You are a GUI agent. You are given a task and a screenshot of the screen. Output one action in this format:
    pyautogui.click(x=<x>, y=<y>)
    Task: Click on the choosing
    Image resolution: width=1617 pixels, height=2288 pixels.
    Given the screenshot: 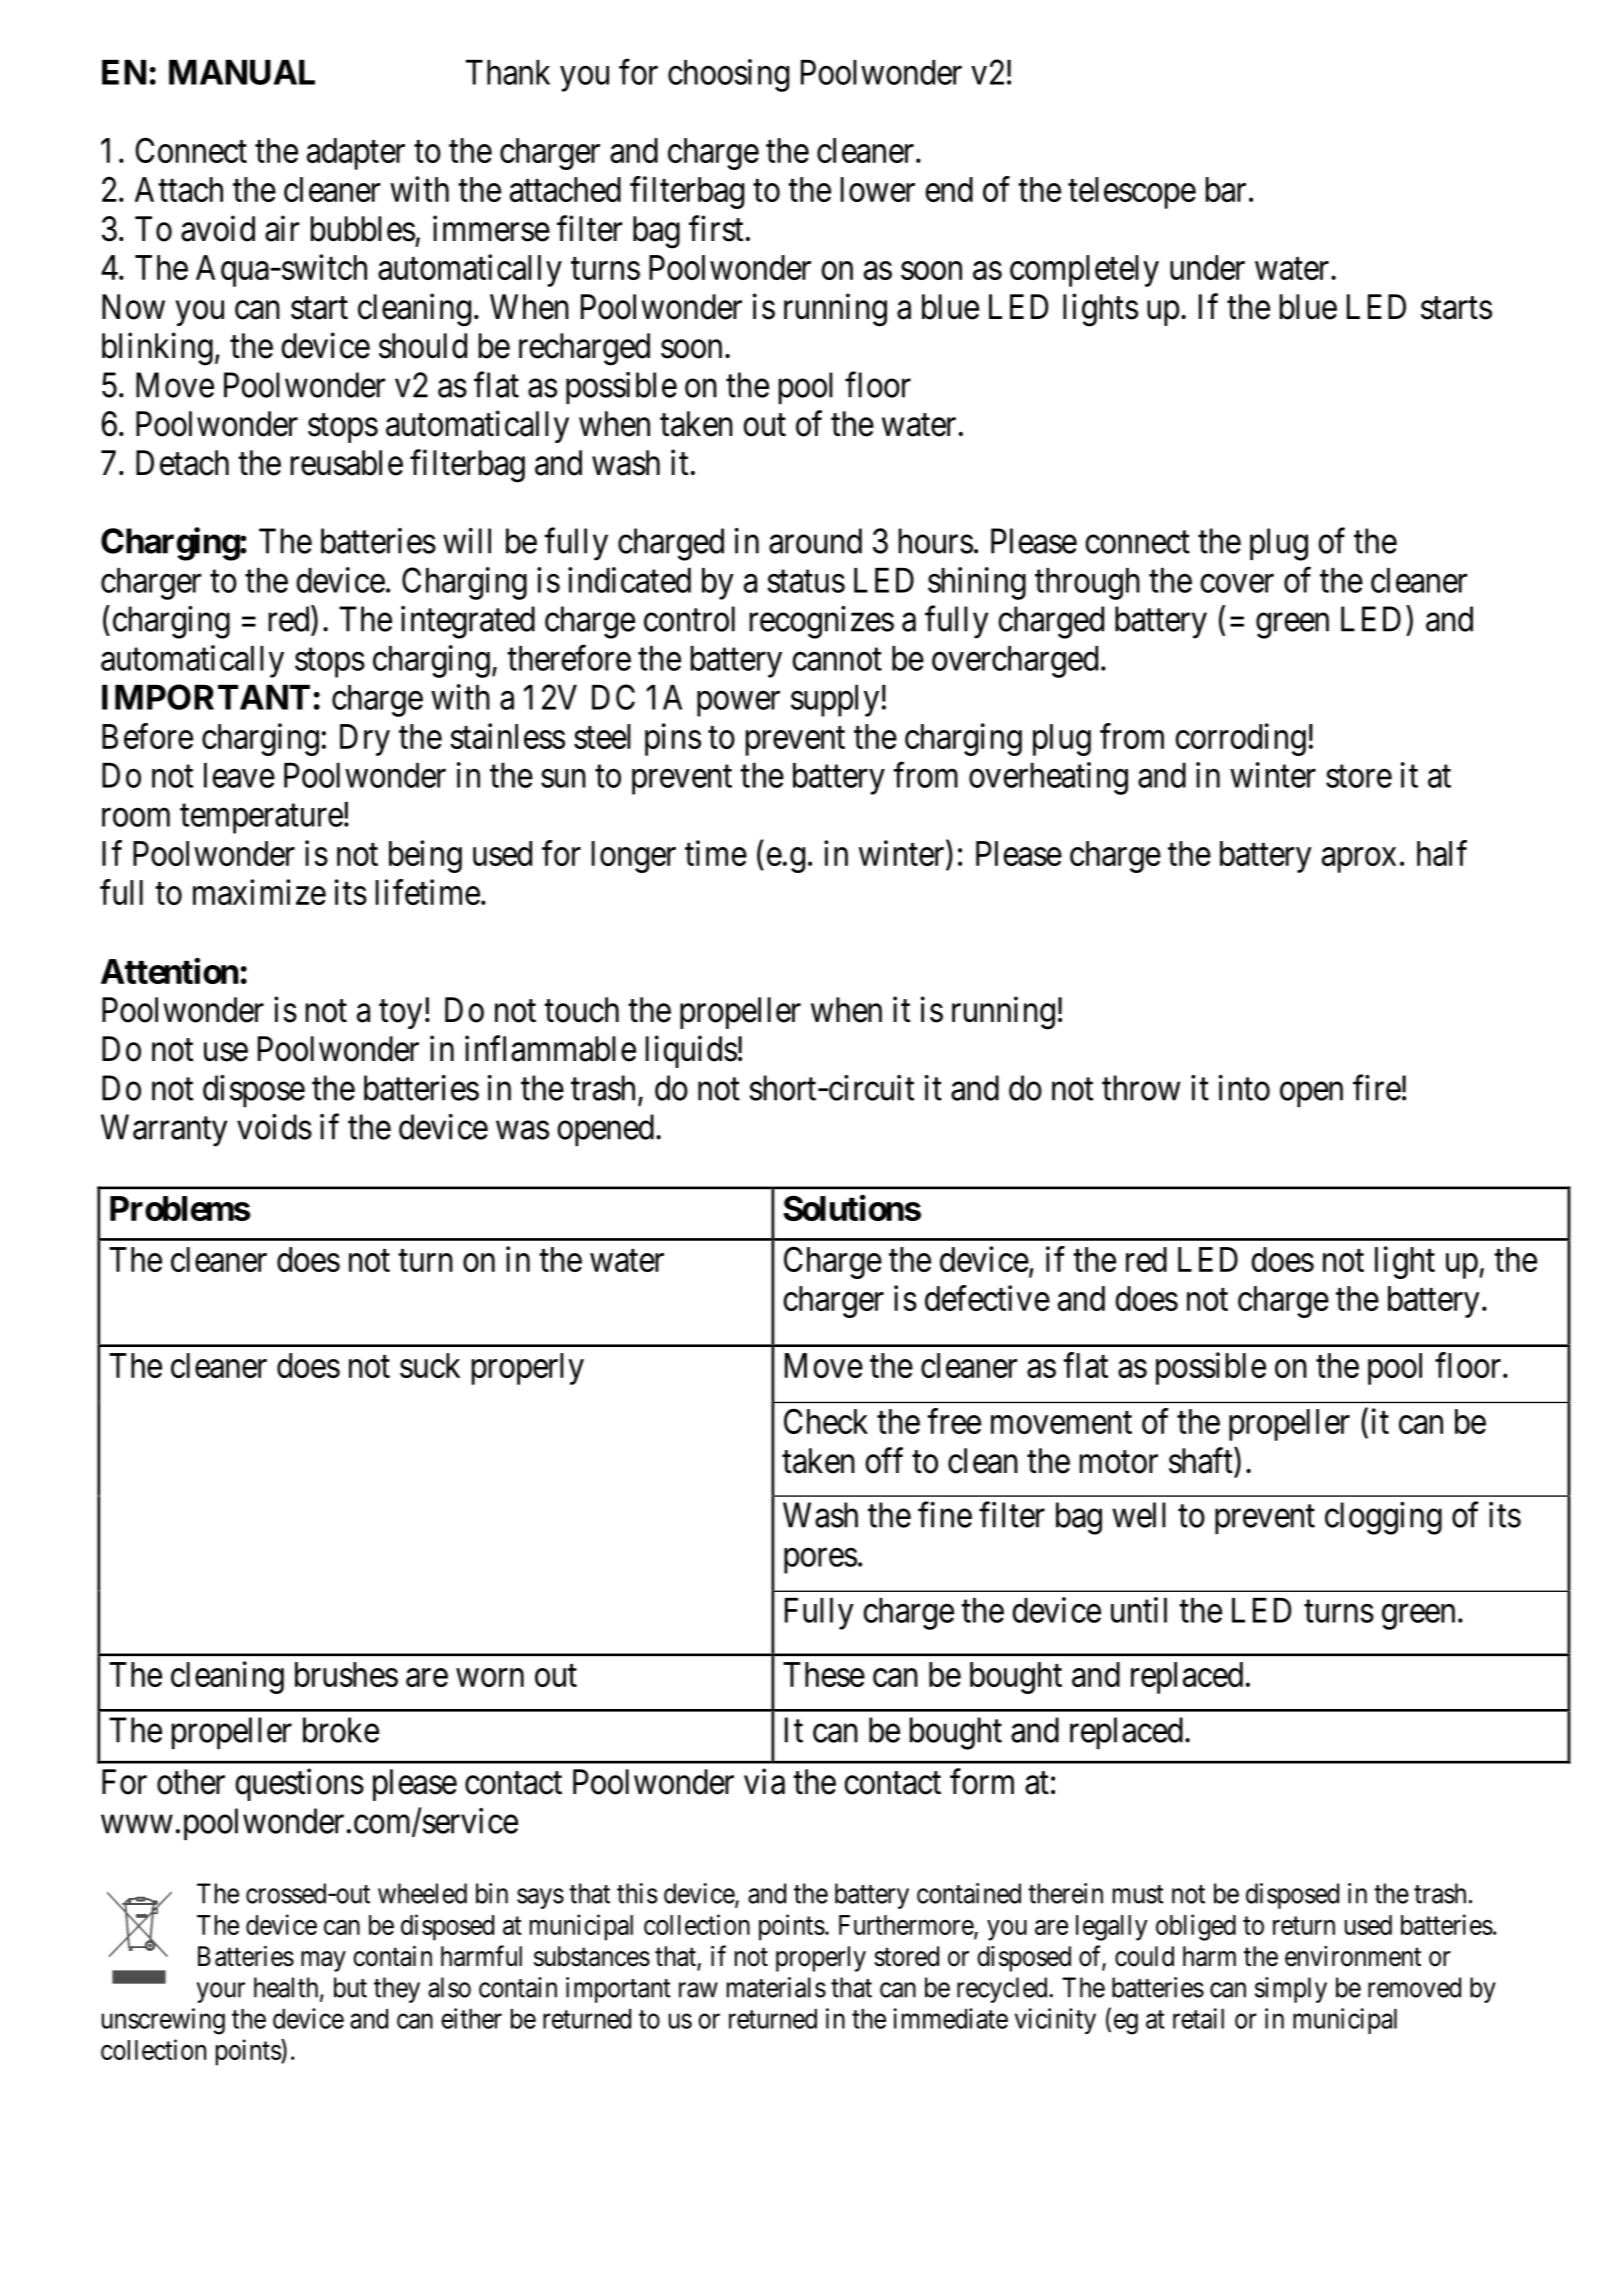 What is the action you would take?
    pyautogui.click(x=728, y=75)
